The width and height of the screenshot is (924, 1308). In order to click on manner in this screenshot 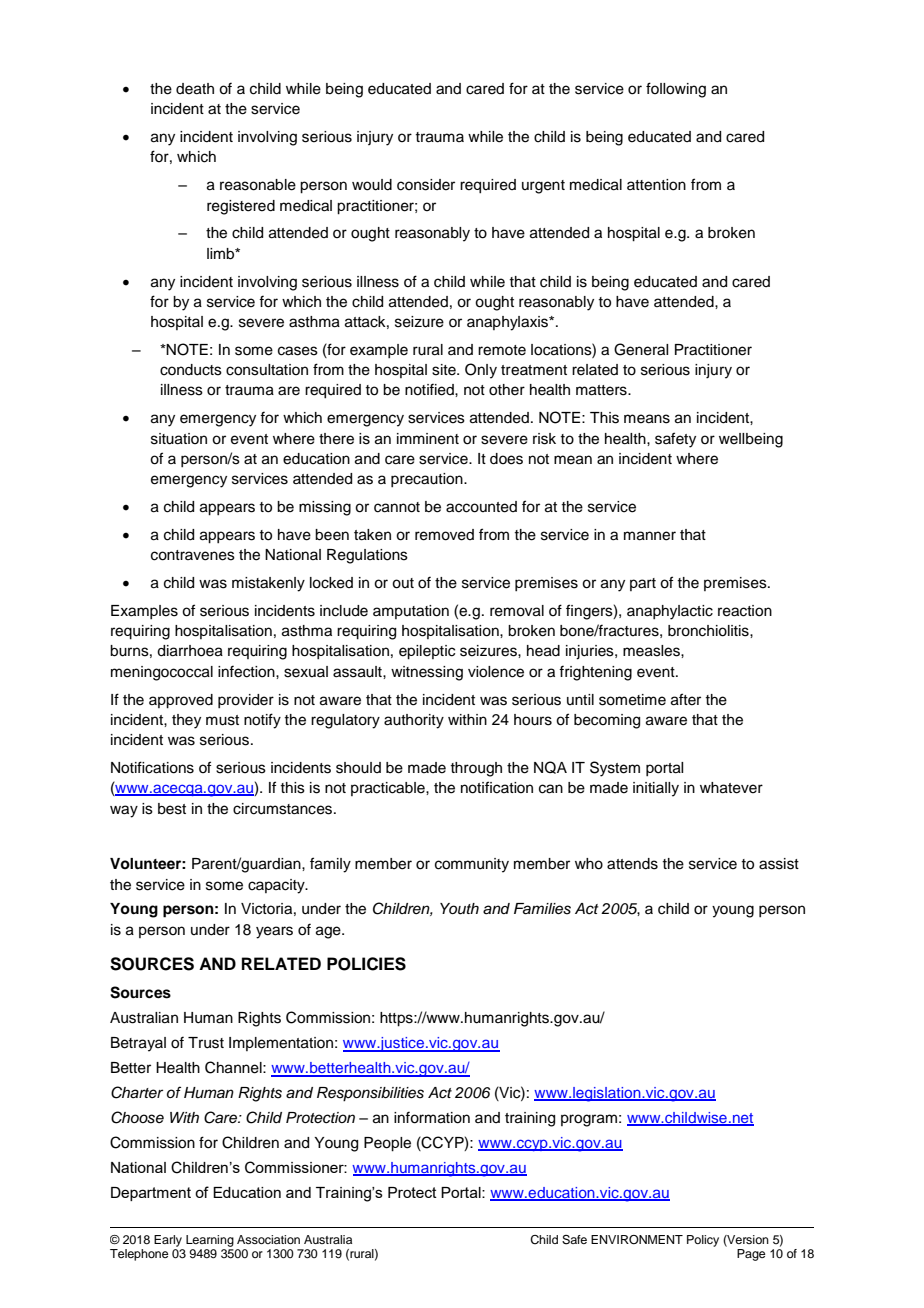, I will do `click(650, 536)`.
